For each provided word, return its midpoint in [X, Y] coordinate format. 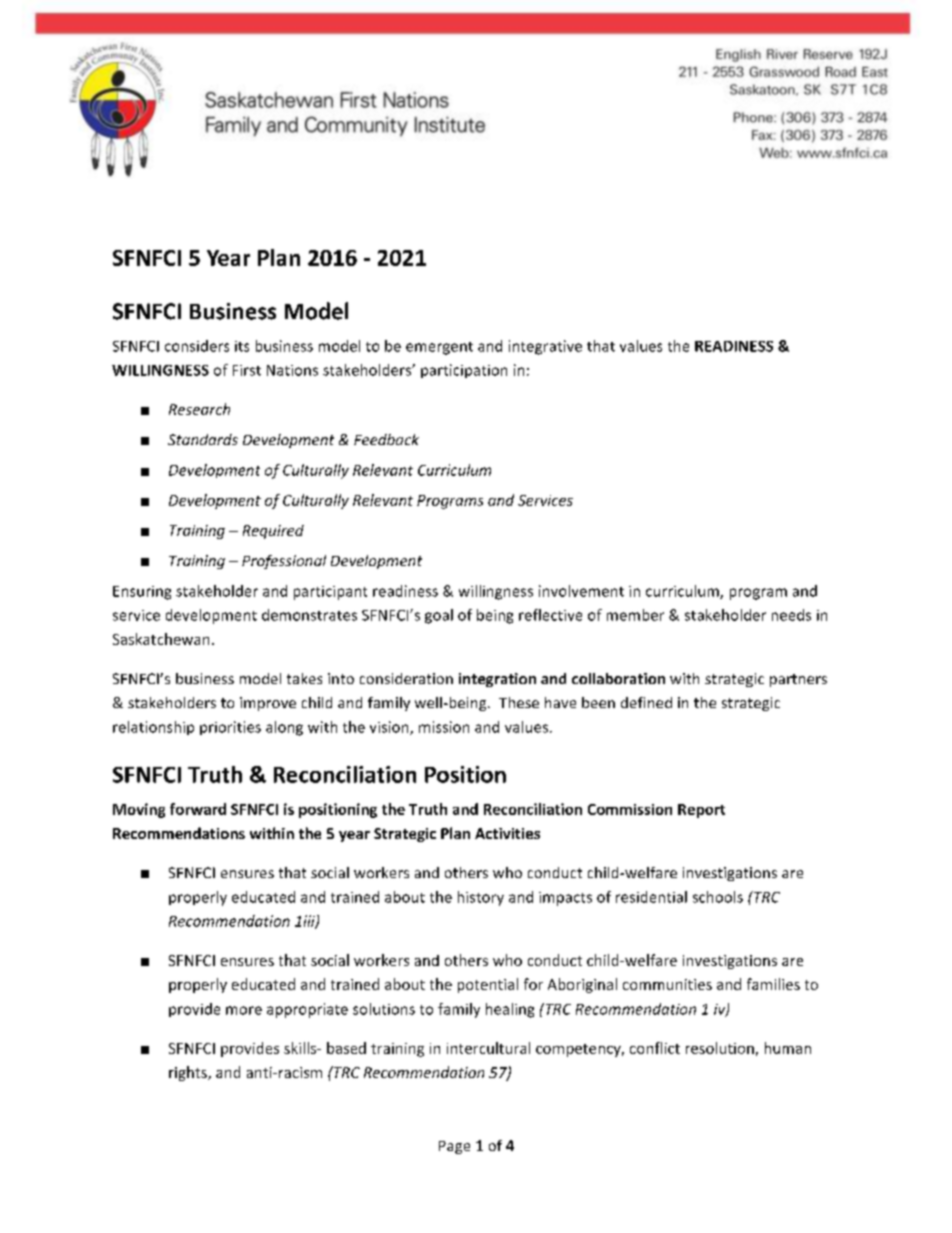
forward [198, 809]
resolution [720, 1048]
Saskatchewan [161, 639]
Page [454, 1147]
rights [189, 1073]
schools [718, 897]
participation [464, 371]
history [481, 898]
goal [439, 616]
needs [791, 615]
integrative [545, 347]
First [247, 370]
